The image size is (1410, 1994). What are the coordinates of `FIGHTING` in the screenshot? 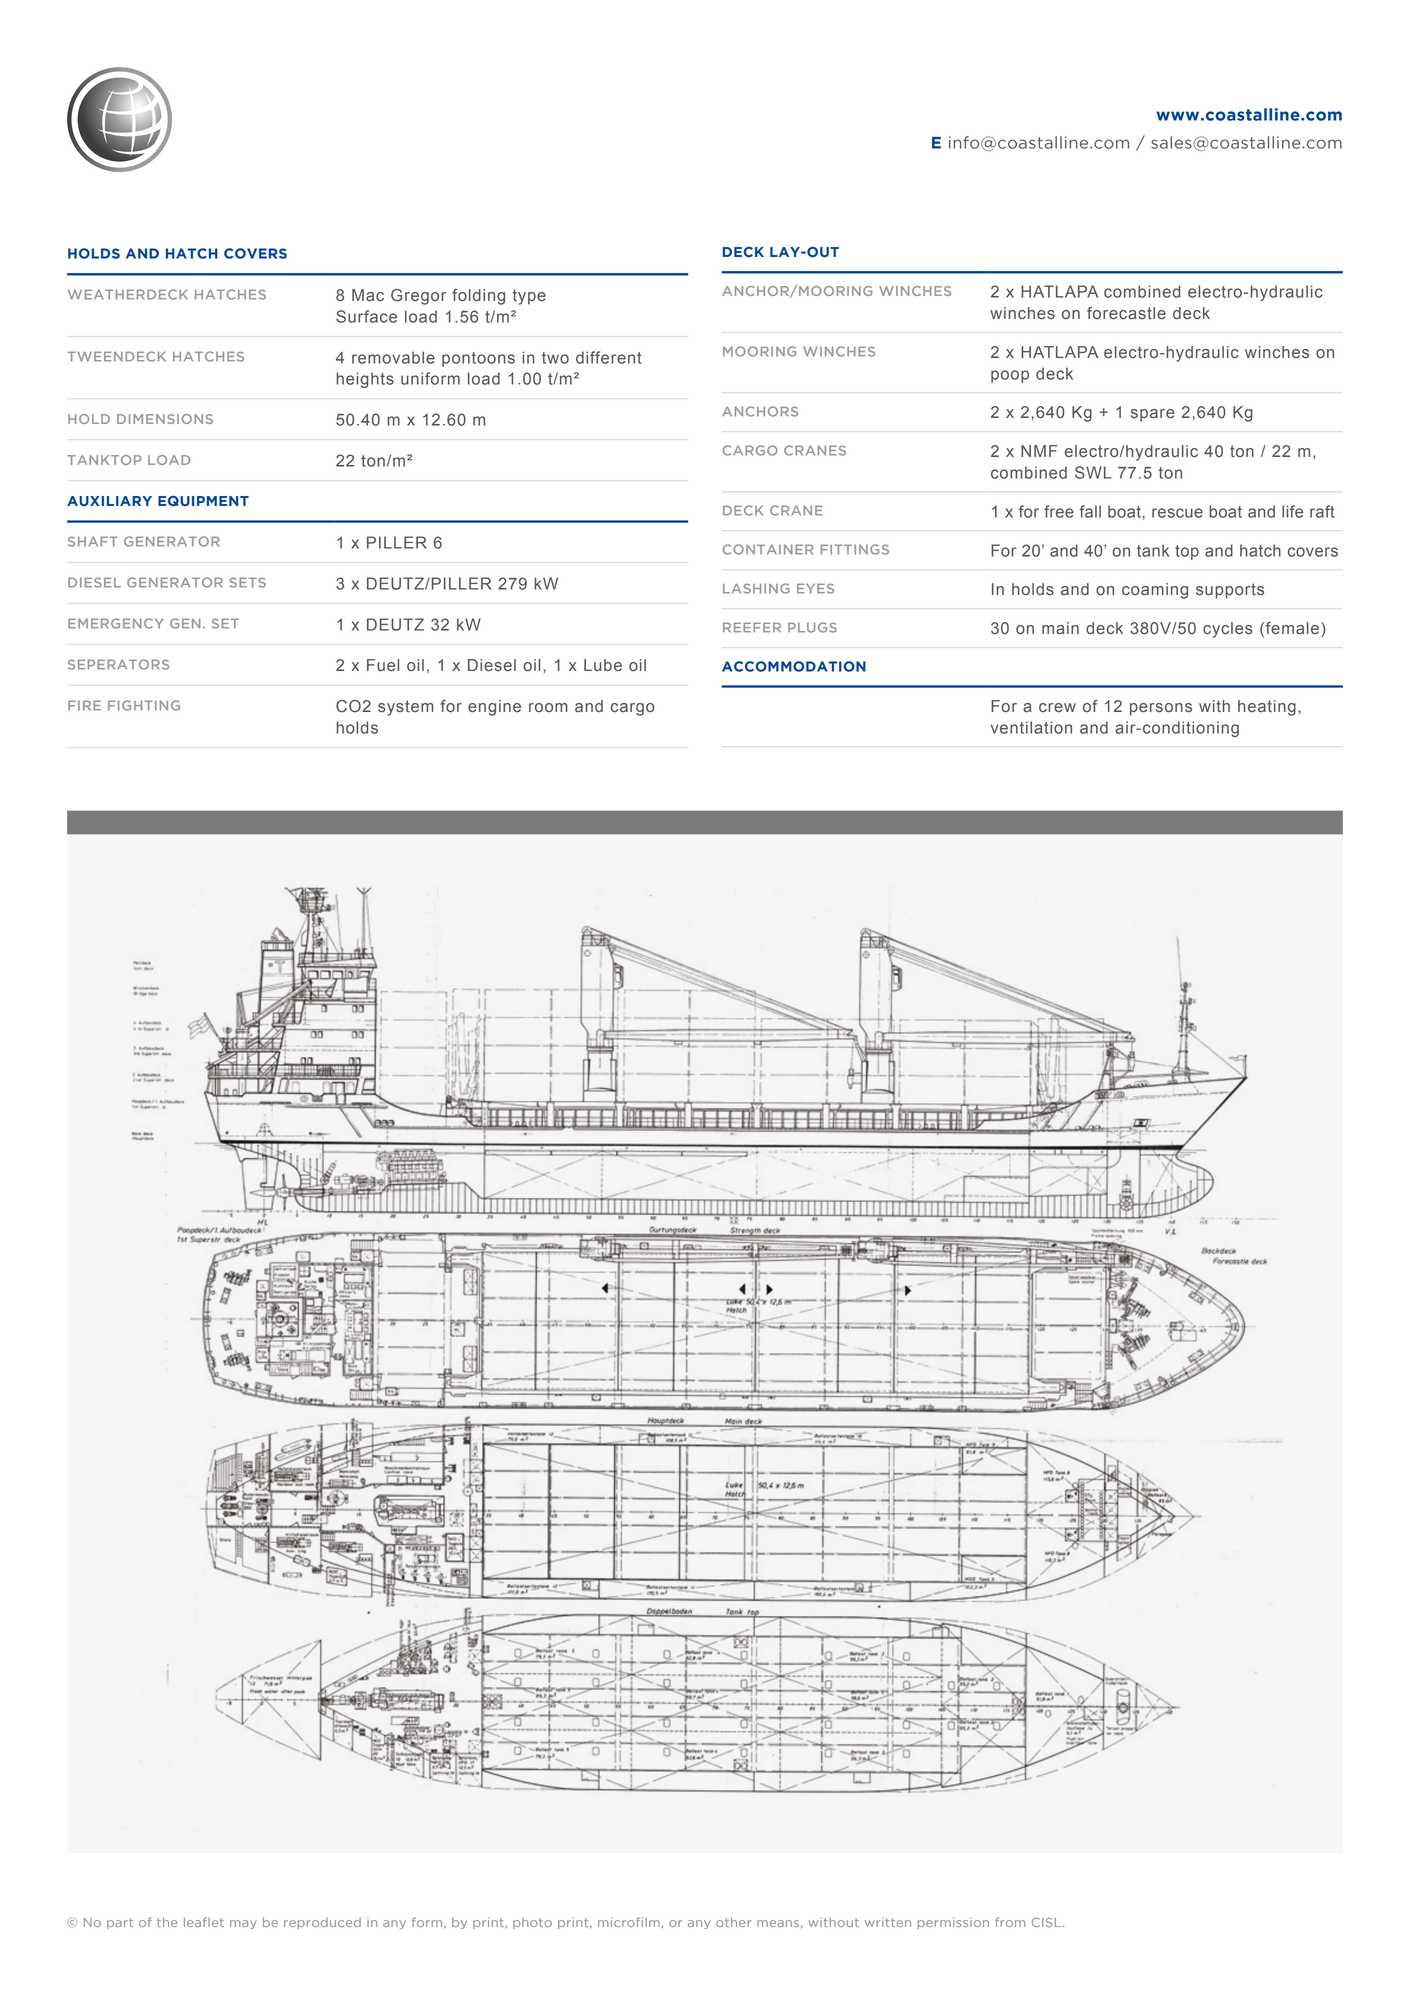 It's located at (144, 705).
